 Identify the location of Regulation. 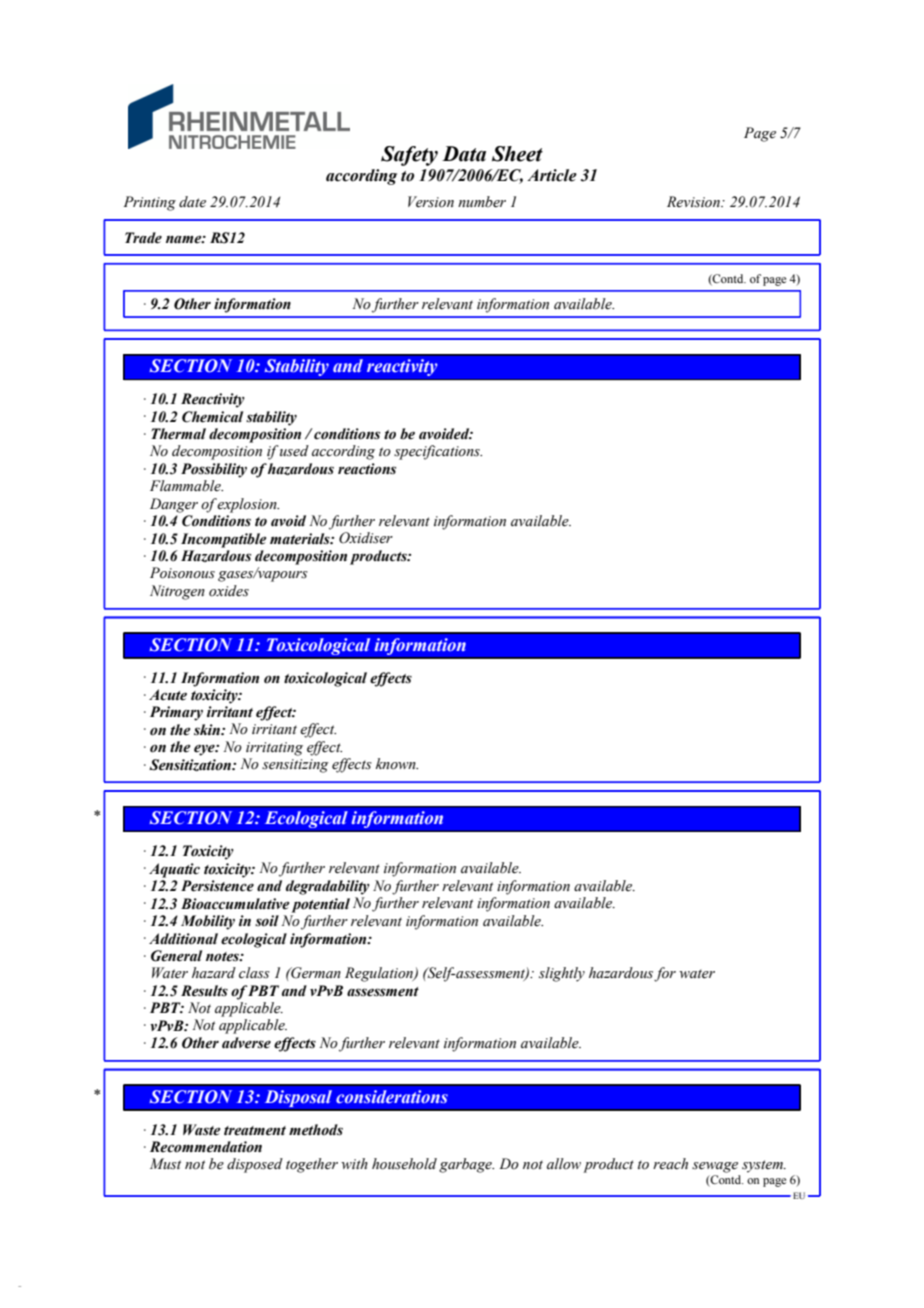
(380, 974).
